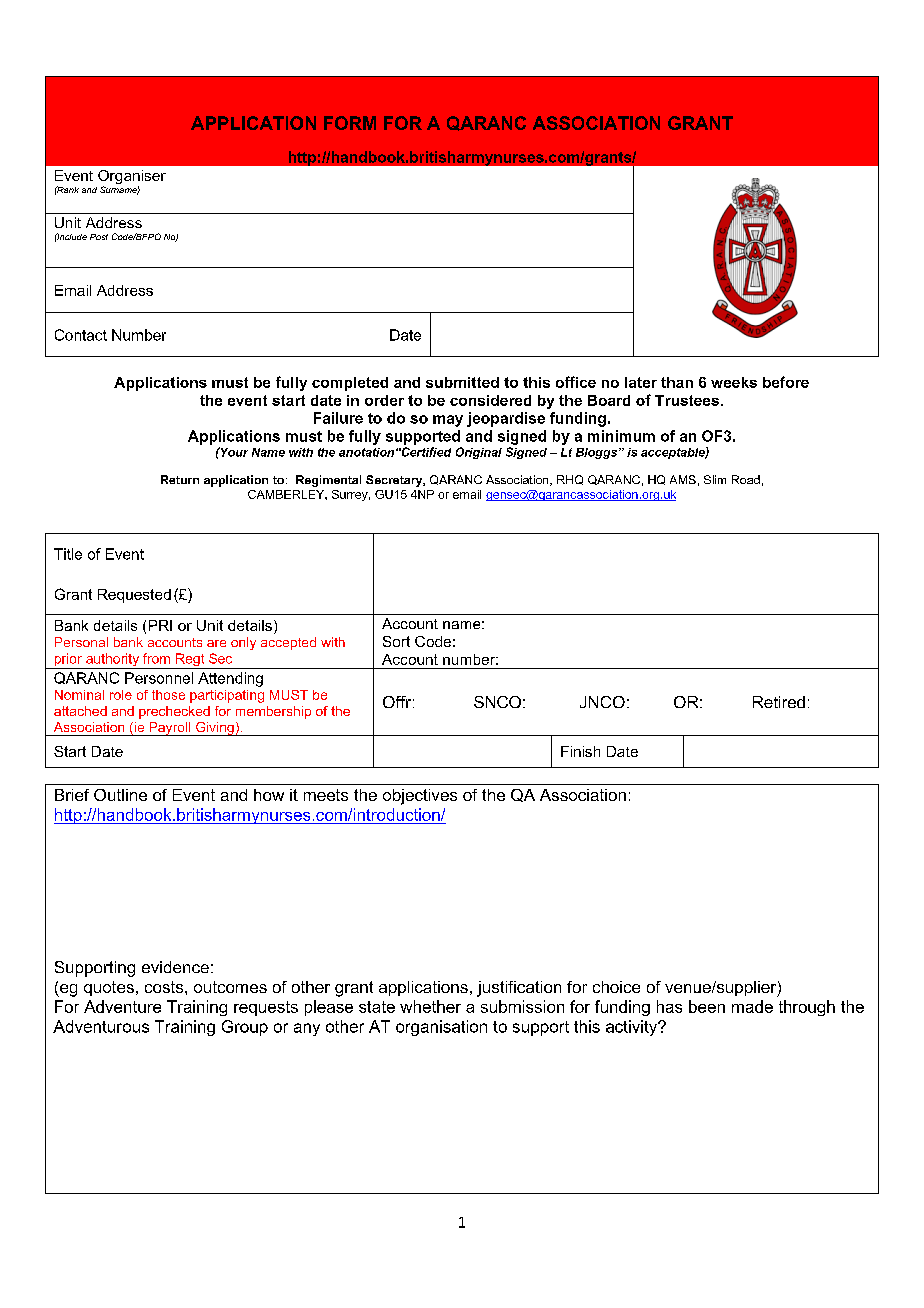 This document has height=1308, width=924. What do you see at coordinates (715, 479) in the document?
I see `Slim` at bounding box center [715, 479].
